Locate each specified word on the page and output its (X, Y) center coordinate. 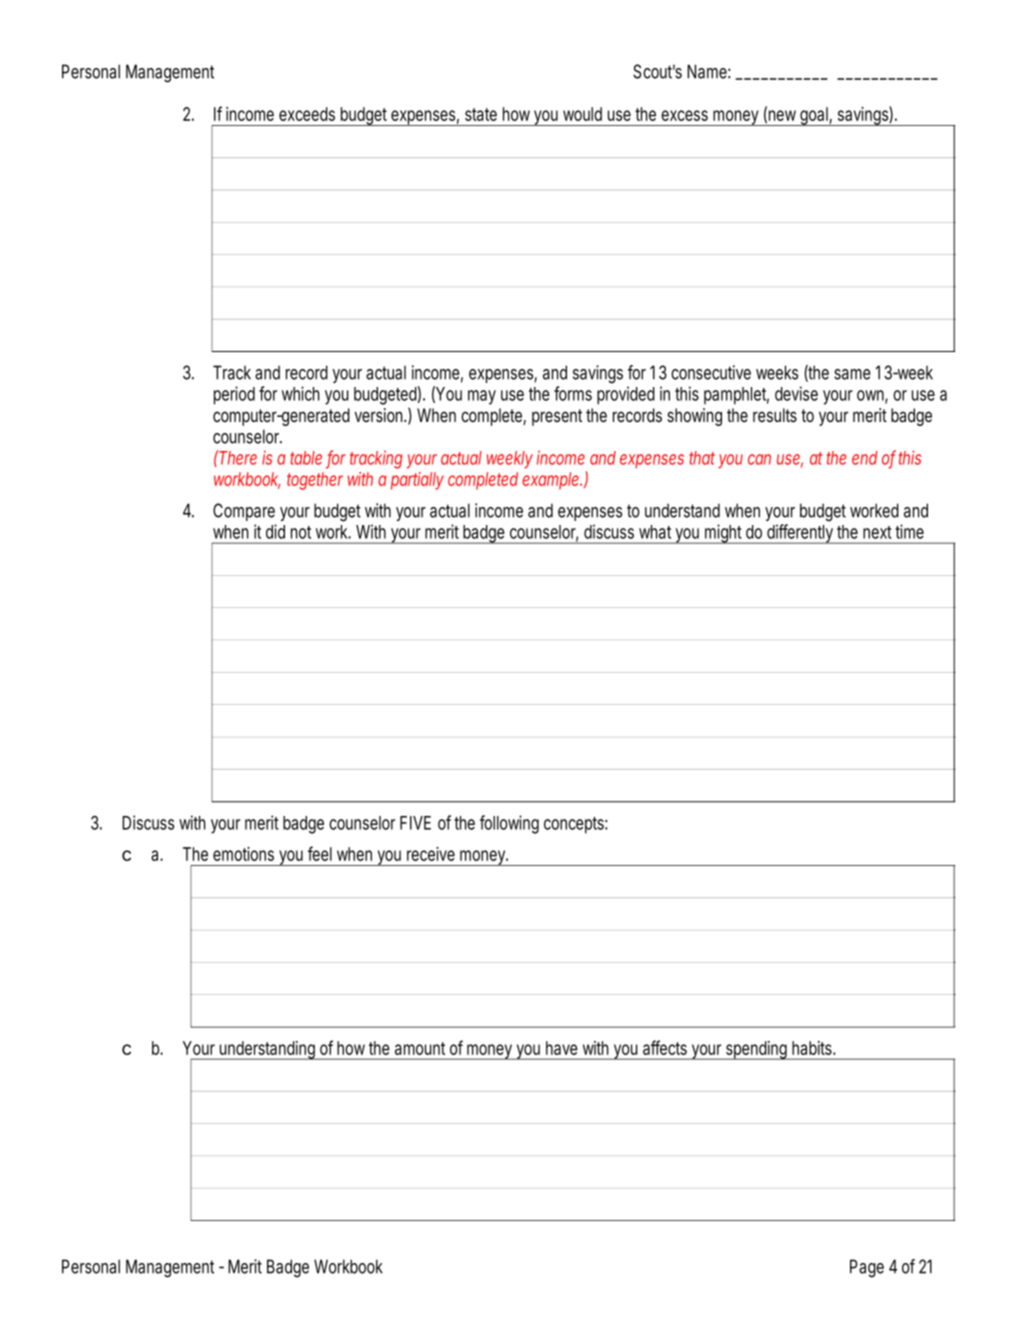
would (582, 114)
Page (867, 1268)
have (562, 1048)
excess (684, 115)
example (551, 481)
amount (420, 1048)
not (301, 532)
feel (320, 853)
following (509, 824)
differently (800, 534)
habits (813, 1048)
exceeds (307, 114)
